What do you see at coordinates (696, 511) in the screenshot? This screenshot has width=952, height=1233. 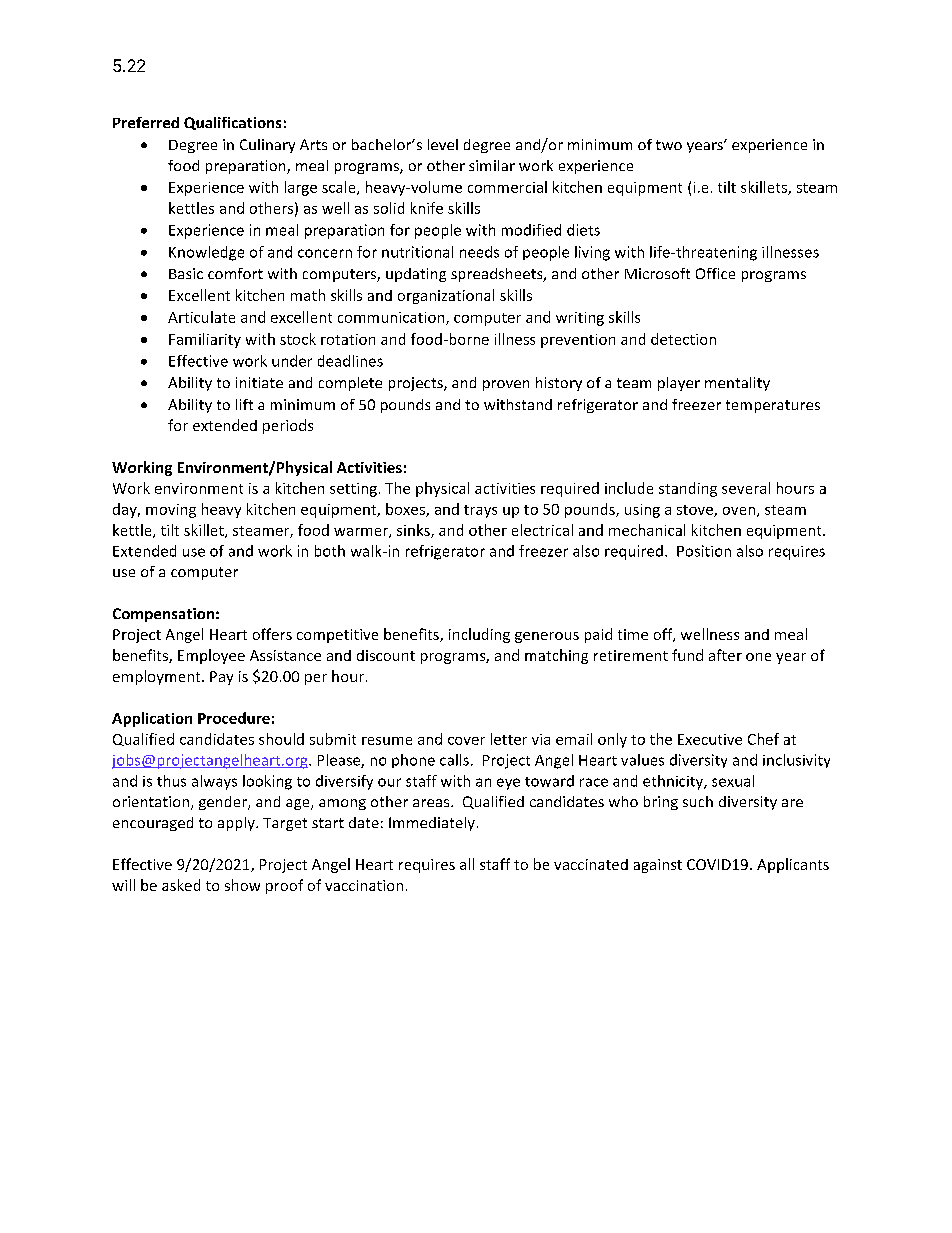 I see `stove` at bounding box center [696, 511].
